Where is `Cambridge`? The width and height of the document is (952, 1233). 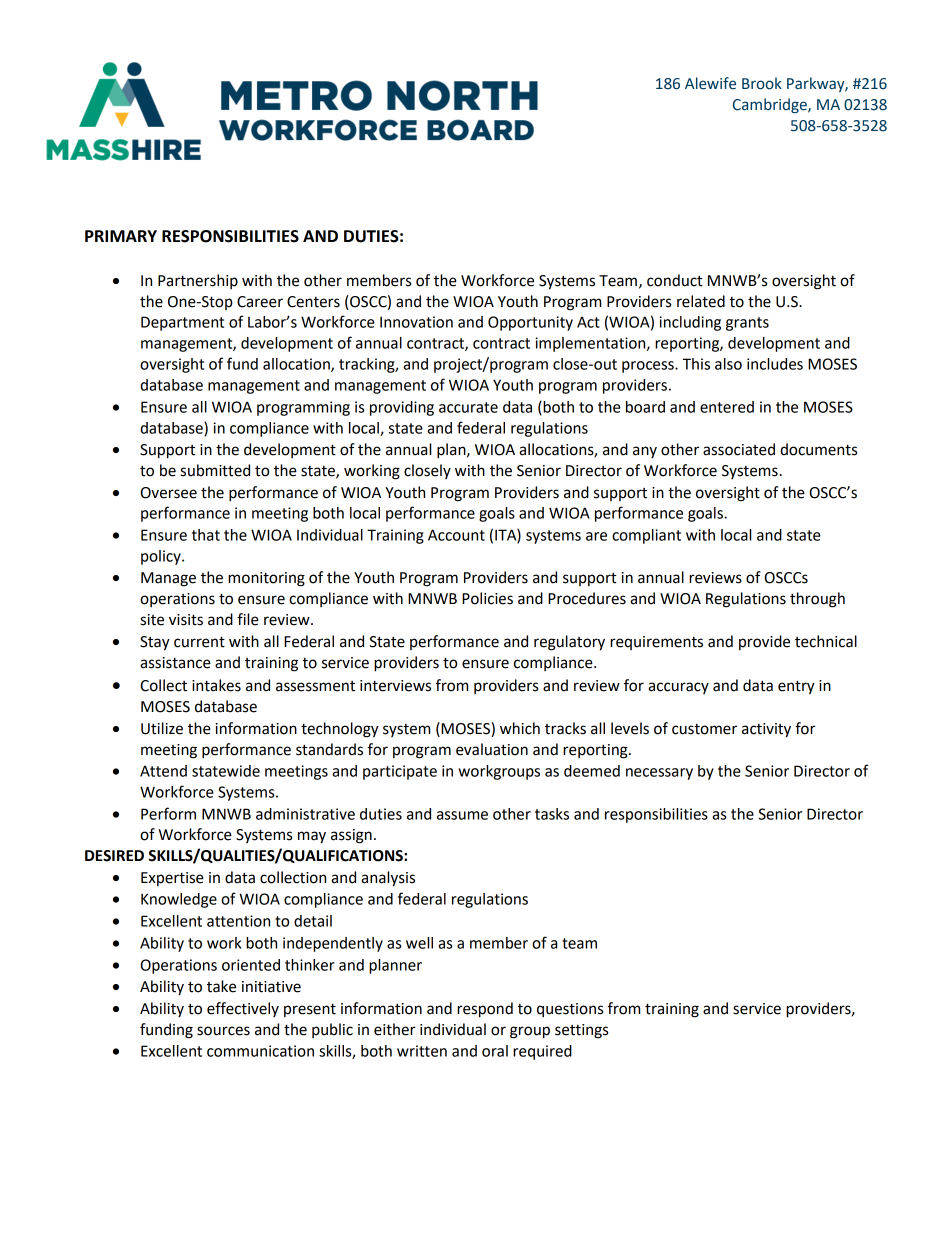
Cambridge is located at coordinates (771, 105).
